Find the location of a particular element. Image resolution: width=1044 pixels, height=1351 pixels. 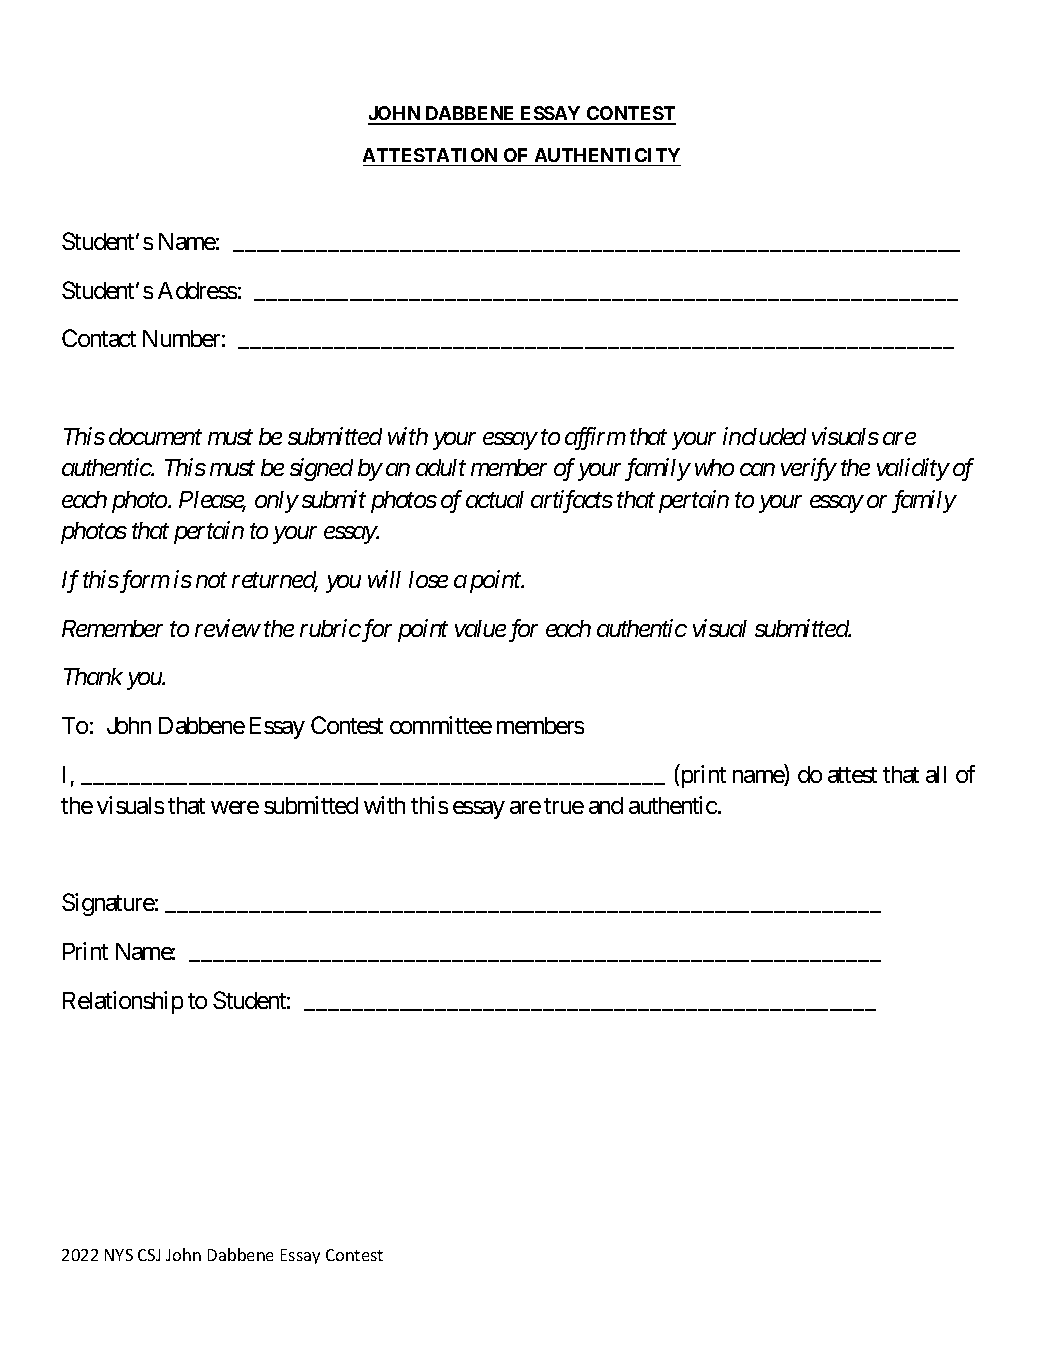

all is located at coordinates (936, 774).
